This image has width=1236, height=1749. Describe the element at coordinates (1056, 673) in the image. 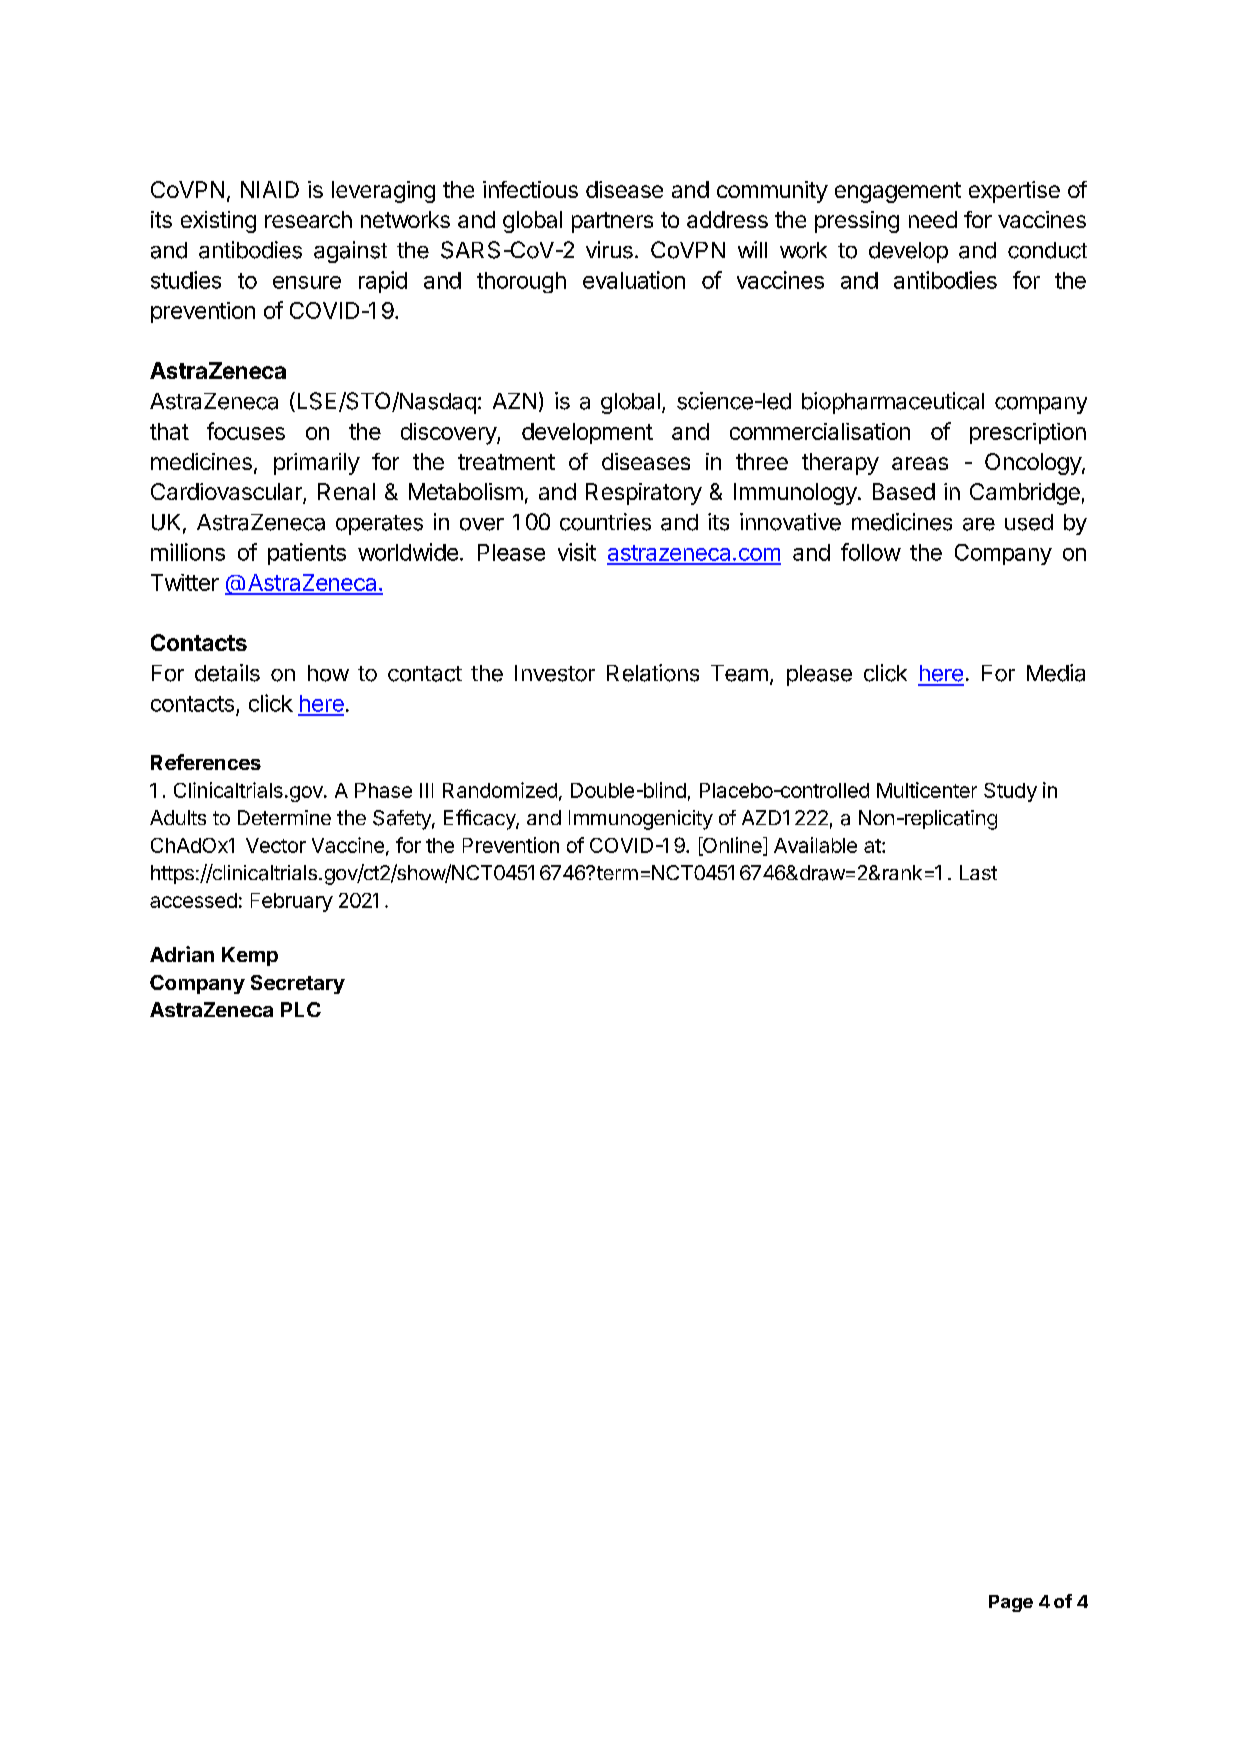

I see `Media` at that location.
